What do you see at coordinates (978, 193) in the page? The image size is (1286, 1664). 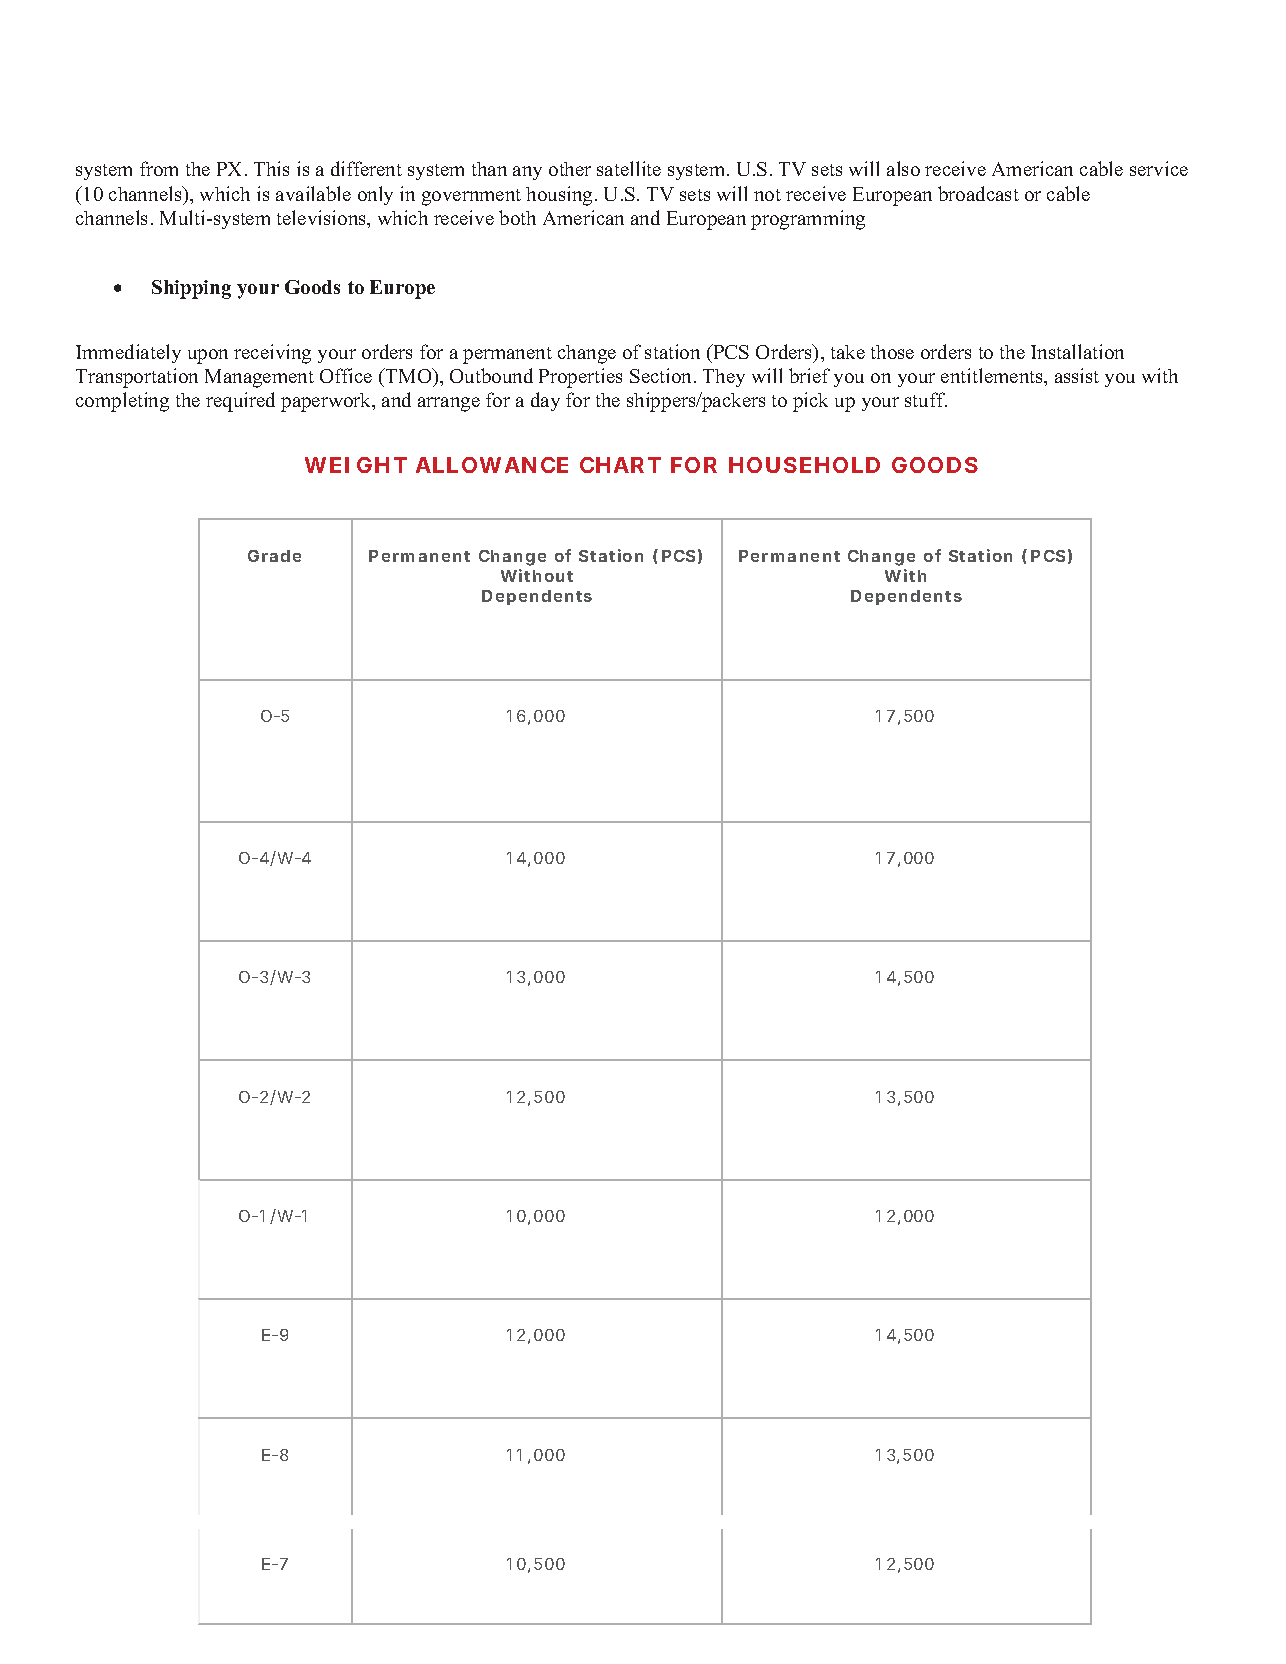 I see `broadcast` at bounding box center [978, 193].
